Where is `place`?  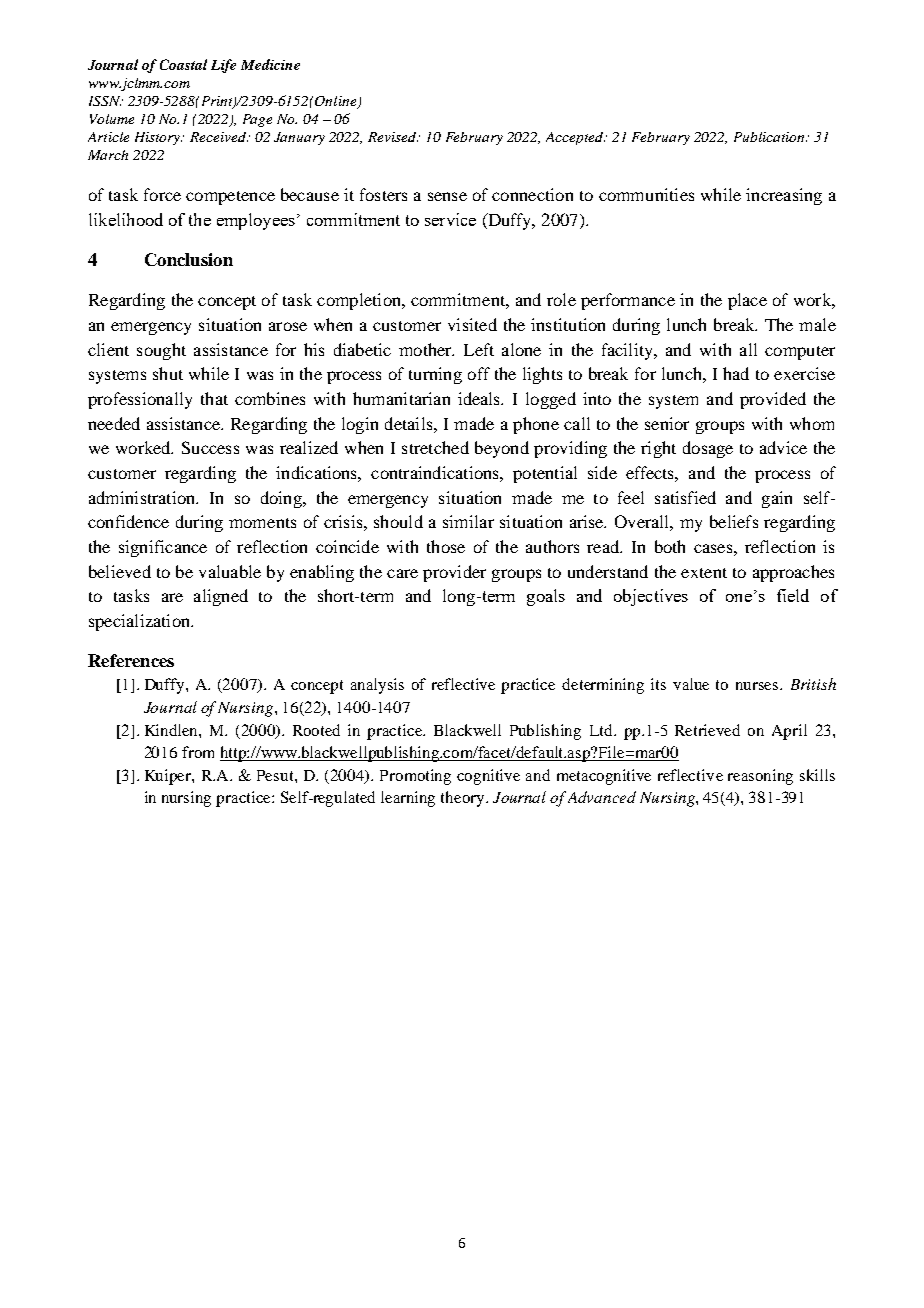
place is located at coordinates (747, 301).
